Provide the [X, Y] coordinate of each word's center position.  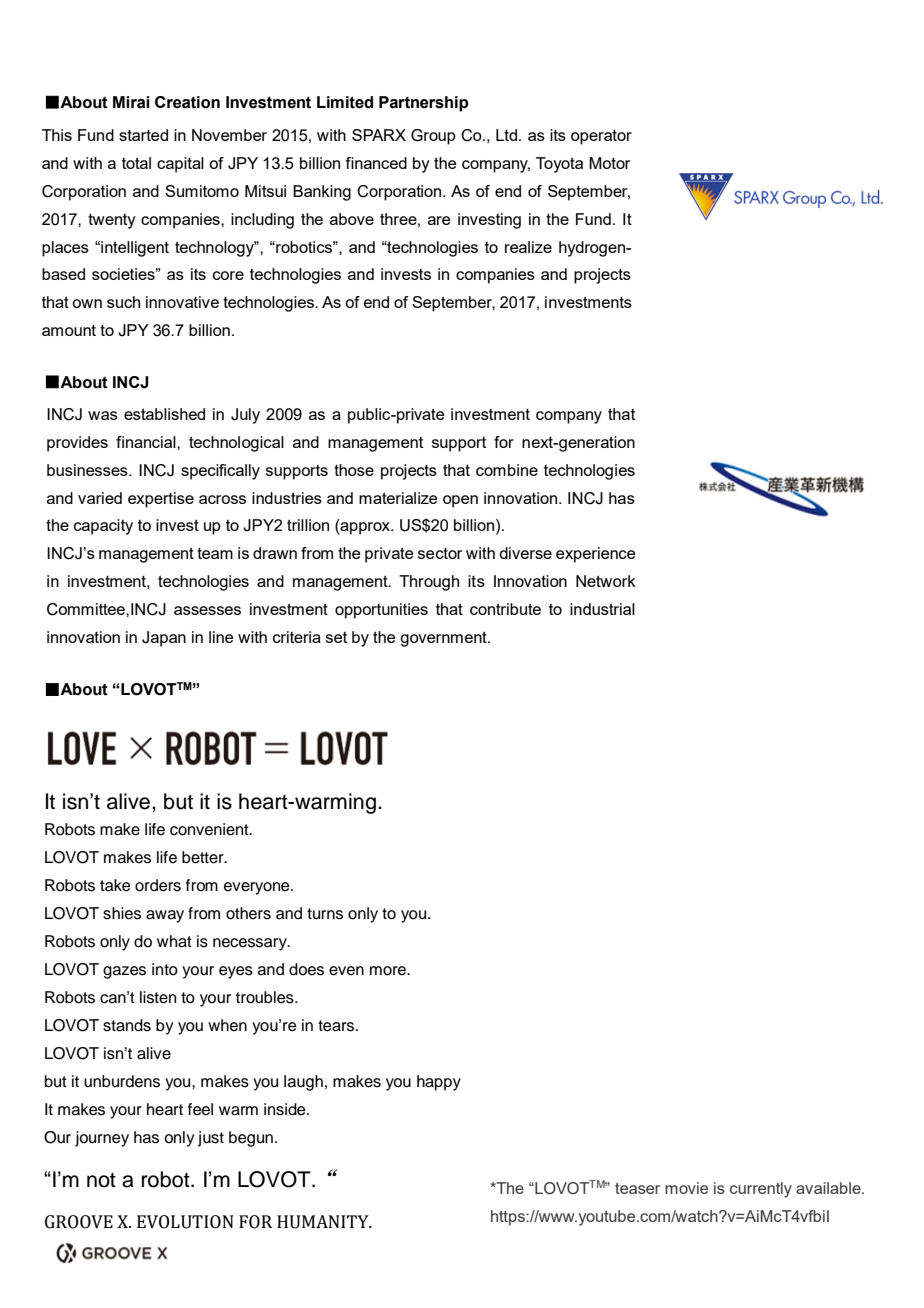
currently [761, 1190]
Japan [164, 639]
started [143, 135]
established [164, 414]
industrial [602, 609]
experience [595, 555]
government [444, 639]
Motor [609, 163]
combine [507, 470]
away [165, 916]
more [389, 971]
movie [686, 1188]
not [101, 1180]
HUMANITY [324, 1222]
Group [433, 137]
